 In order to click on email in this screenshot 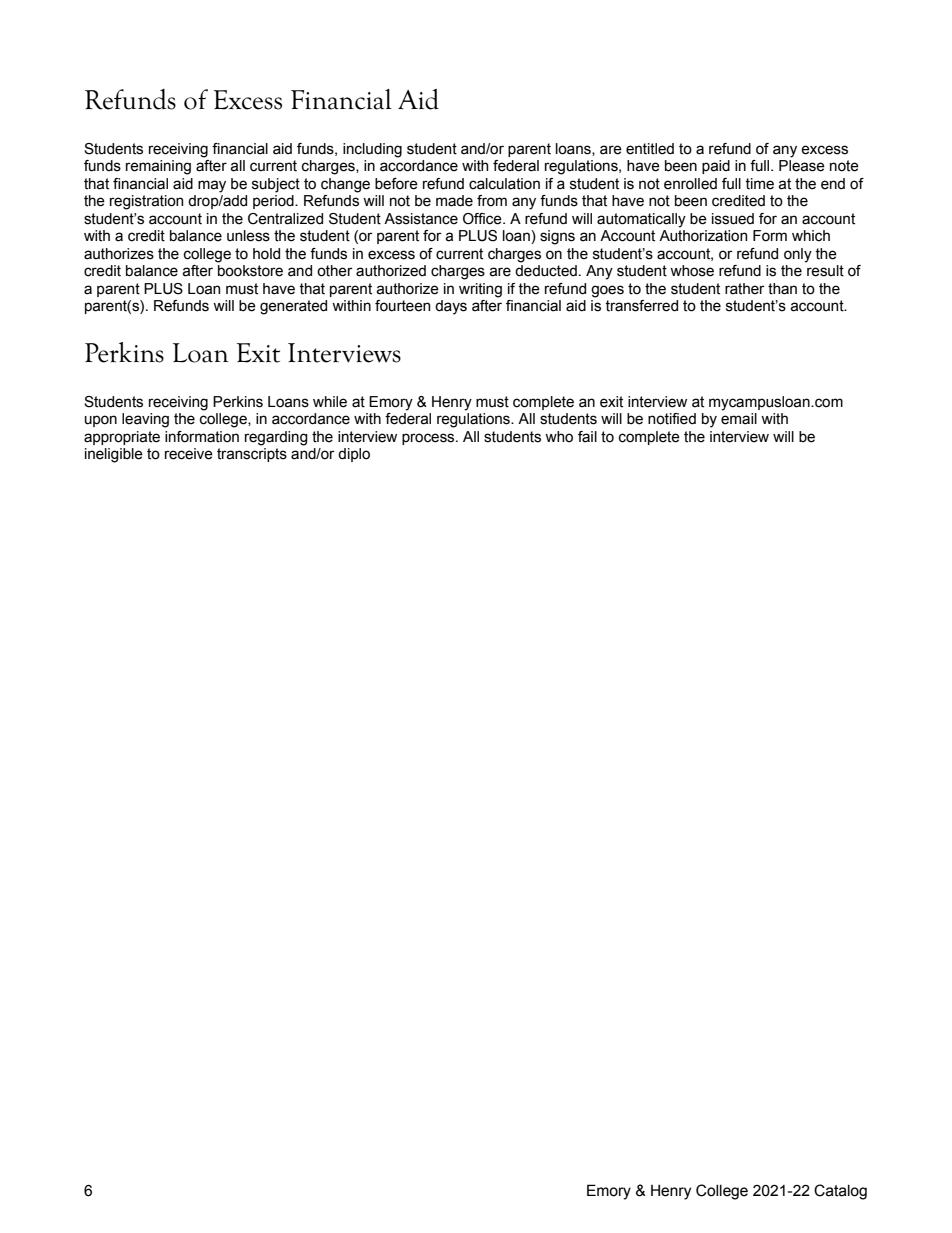, I will do `click(739, 419)`.
